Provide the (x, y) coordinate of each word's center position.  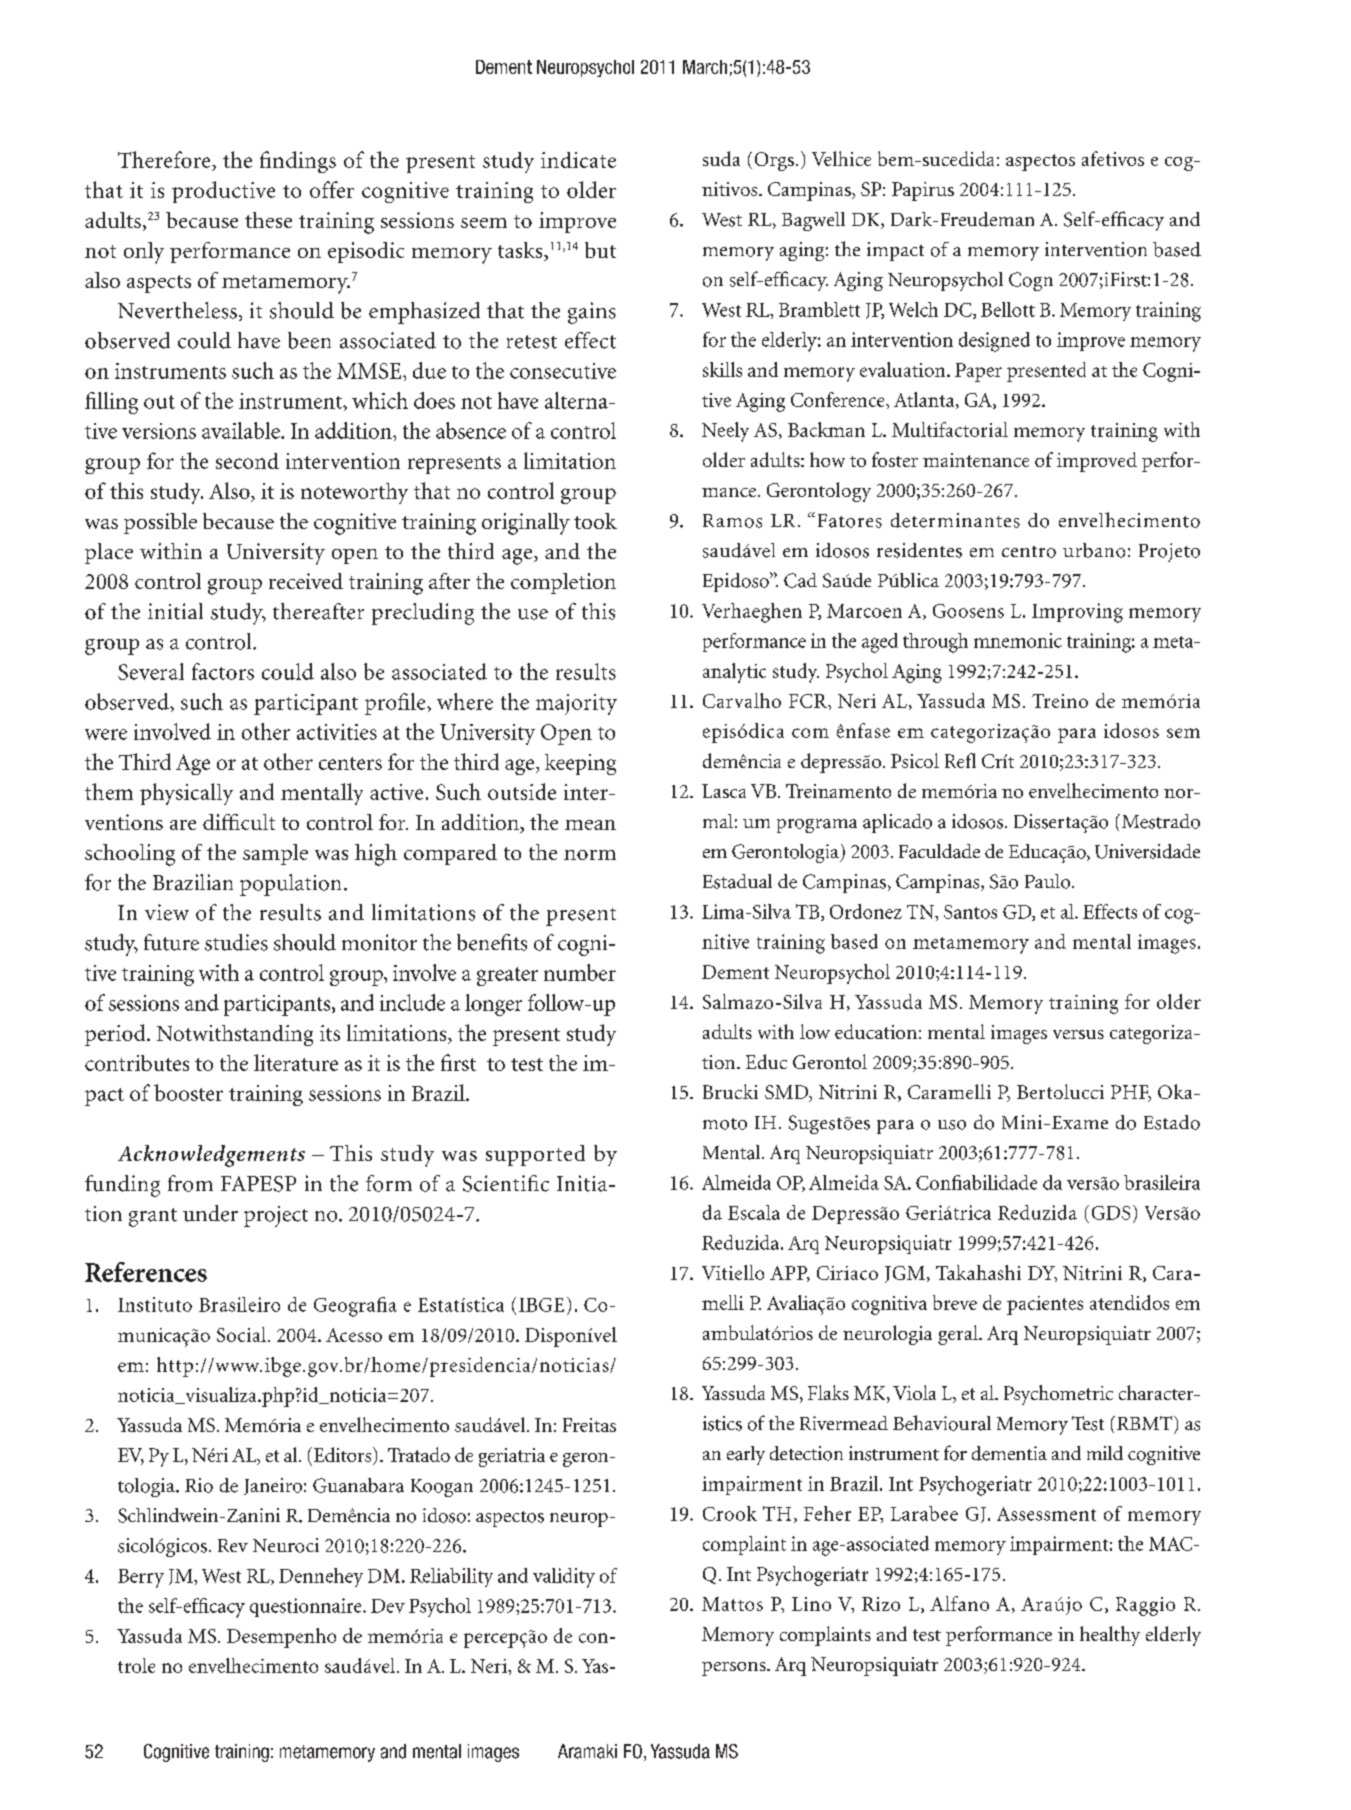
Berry (141, 1578)
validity (564, 1578)
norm (590, 855)
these (268, 220)
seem (484, 223)
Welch (913, 309)
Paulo (1049, 881)
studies (236, 942)
